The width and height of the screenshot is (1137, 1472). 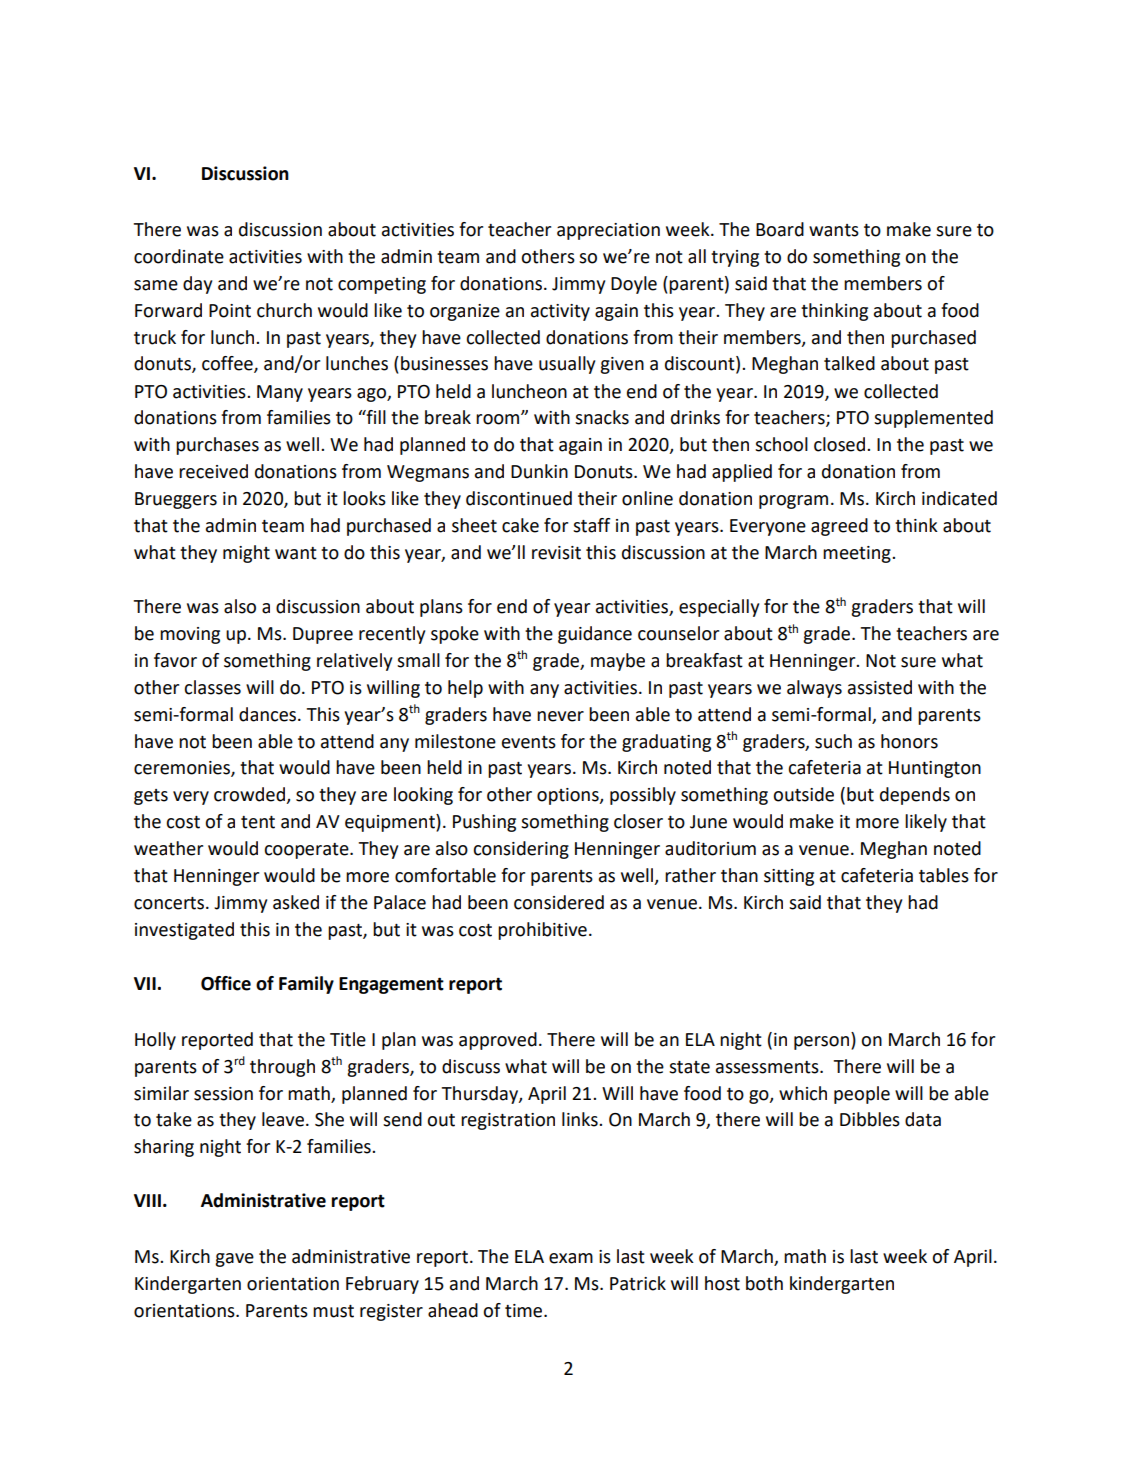 I want to click on guidance, so click(x=595, y=635).
